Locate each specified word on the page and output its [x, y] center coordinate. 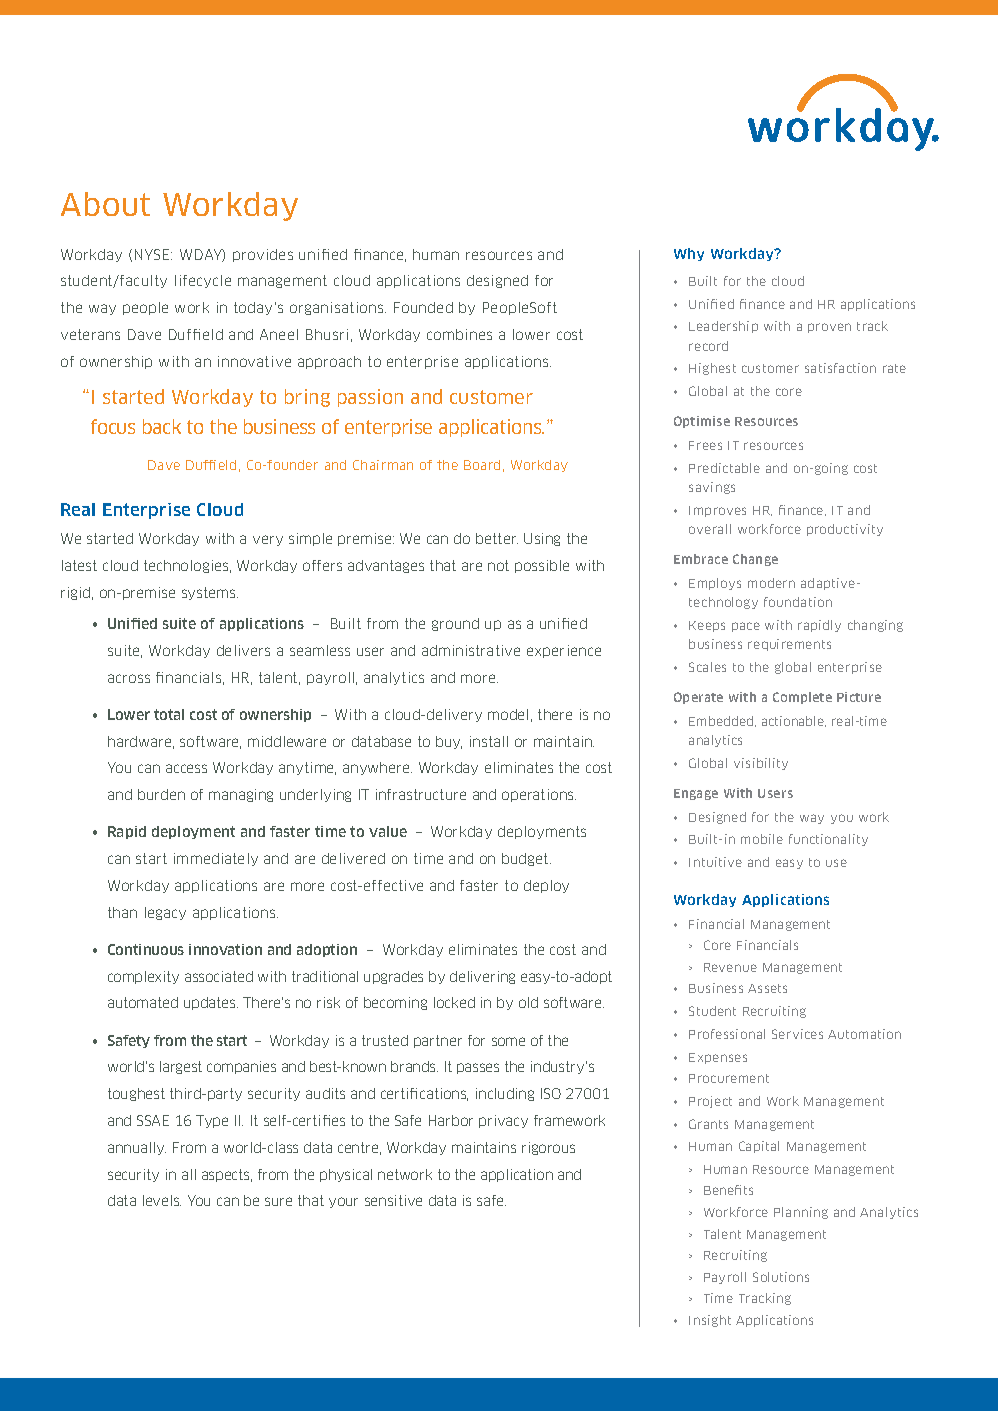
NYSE [153, 254]
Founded [423, 307]
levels [162, 1200]
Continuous [146, 949]
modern [771, 583]
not [498, 565]
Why [689, 254]
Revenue [730, 967]
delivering [482, 977]
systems [210, 593]
